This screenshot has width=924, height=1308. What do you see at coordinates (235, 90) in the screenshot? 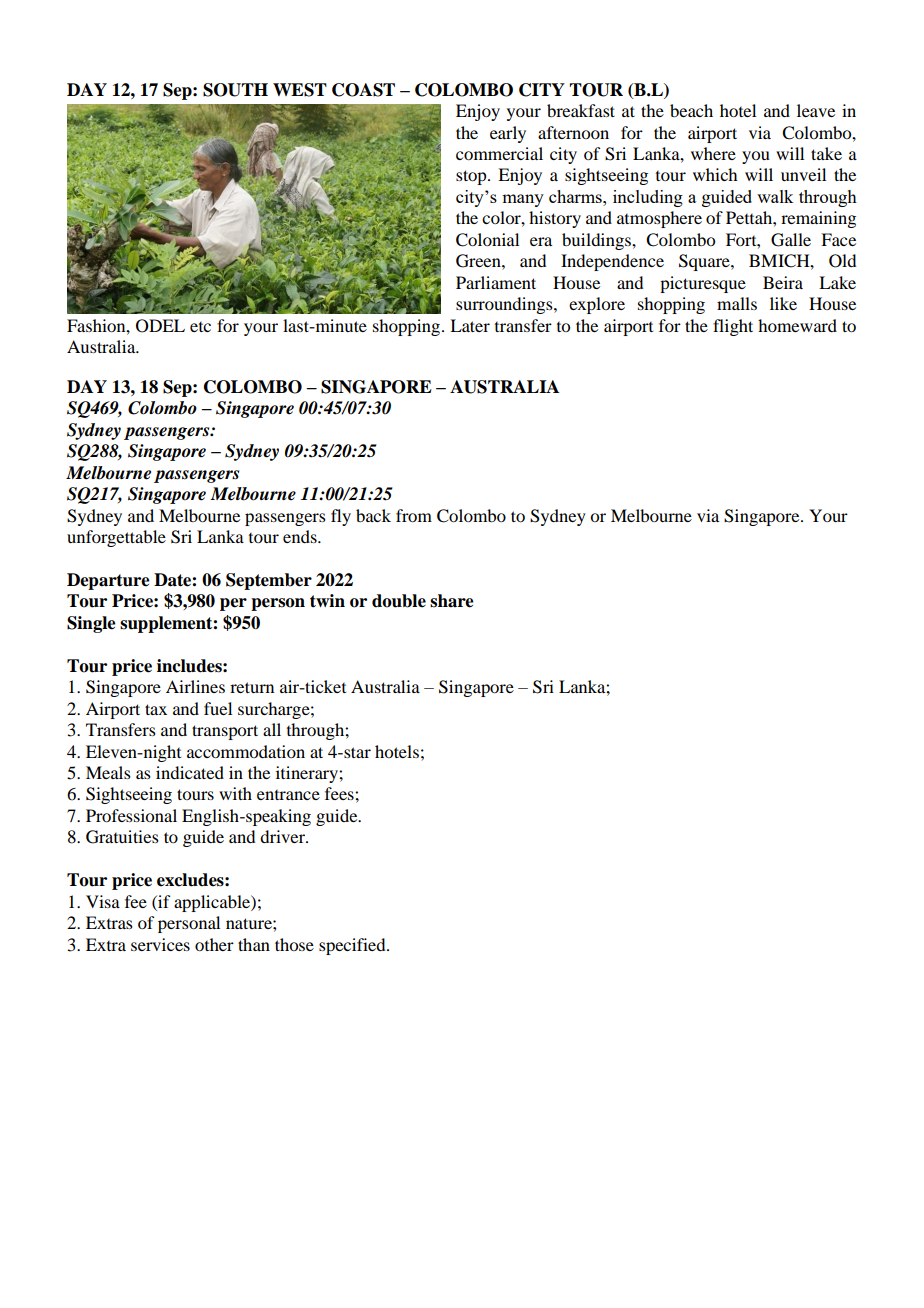
I see `SOUTH` at bounding box center [235, 90].
